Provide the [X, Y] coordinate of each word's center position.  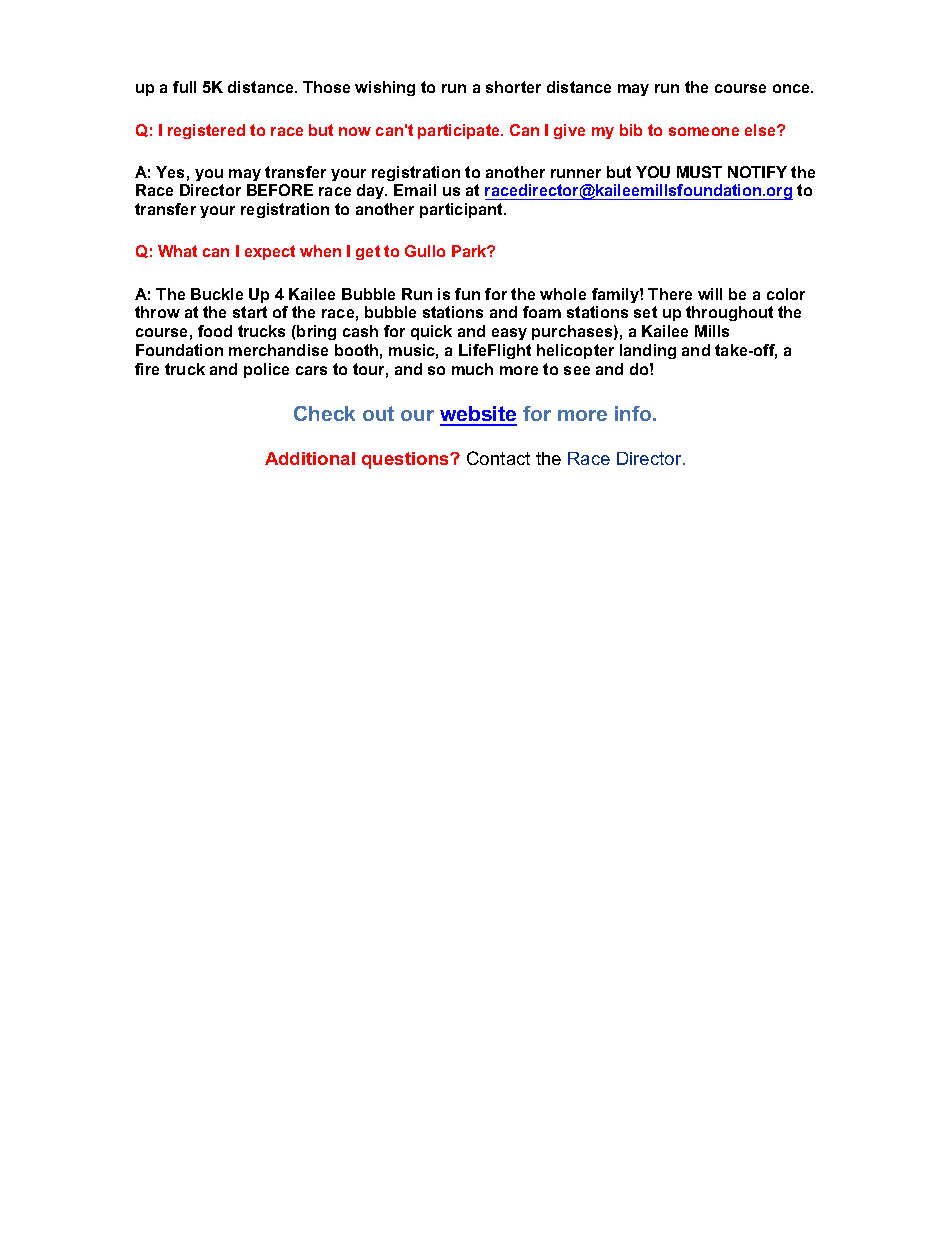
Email [415, 190]
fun [467, 294]
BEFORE [280, 190]
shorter [513, 87]
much [472, 369]
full [184, 87]
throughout [729, 313]
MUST [699, 172]
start [250, 312]
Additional [310, 458]
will [710, 294]
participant [462, 210]
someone [704, 131]
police [266, 370]
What [177, 251]
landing [648, 351]
